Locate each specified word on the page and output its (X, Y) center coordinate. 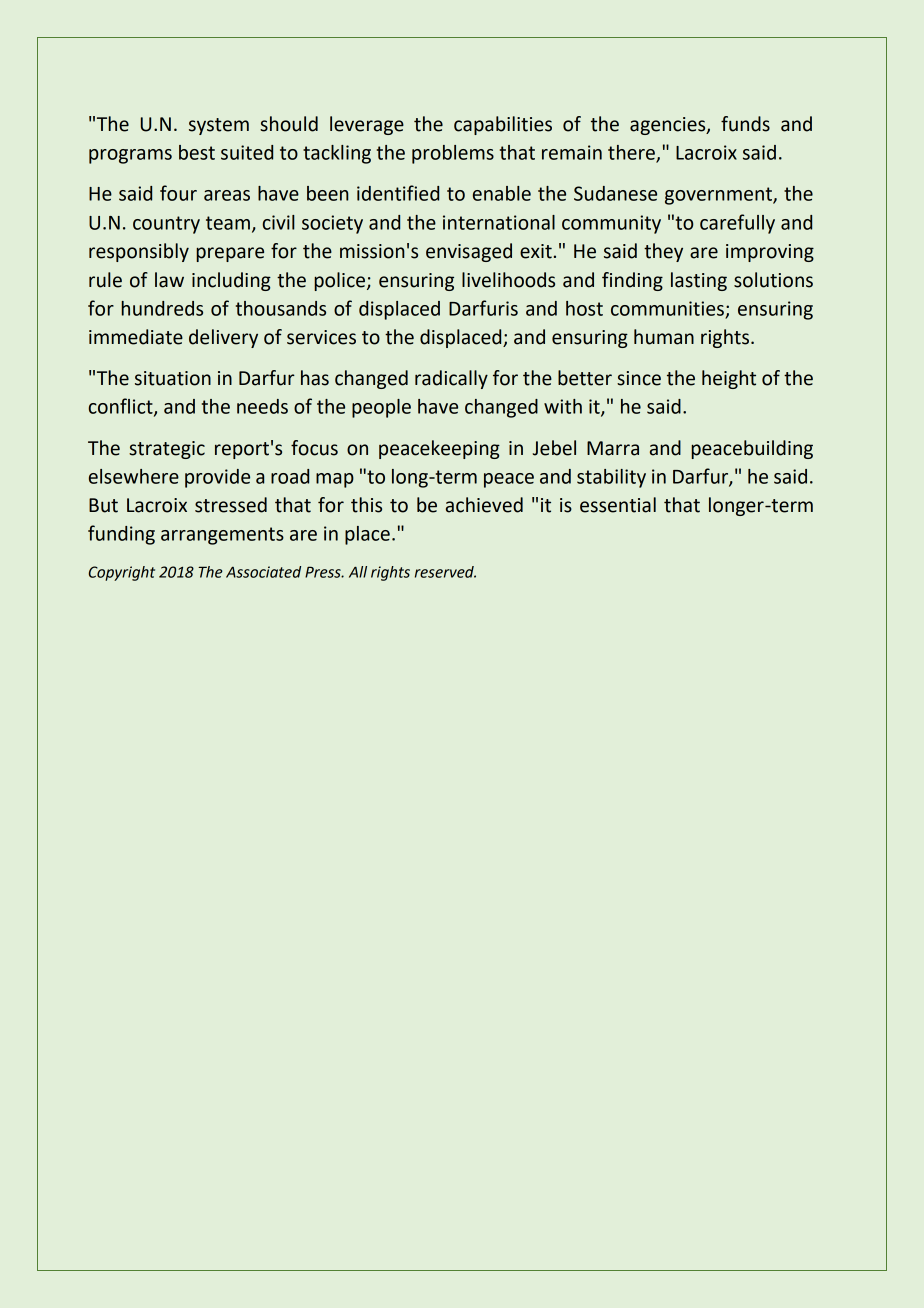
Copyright (122, 573)
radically (451, 379)
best (197, 152)
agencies (669, 126)
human (664, 337)
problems (453, 154)
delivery (223, 338)
